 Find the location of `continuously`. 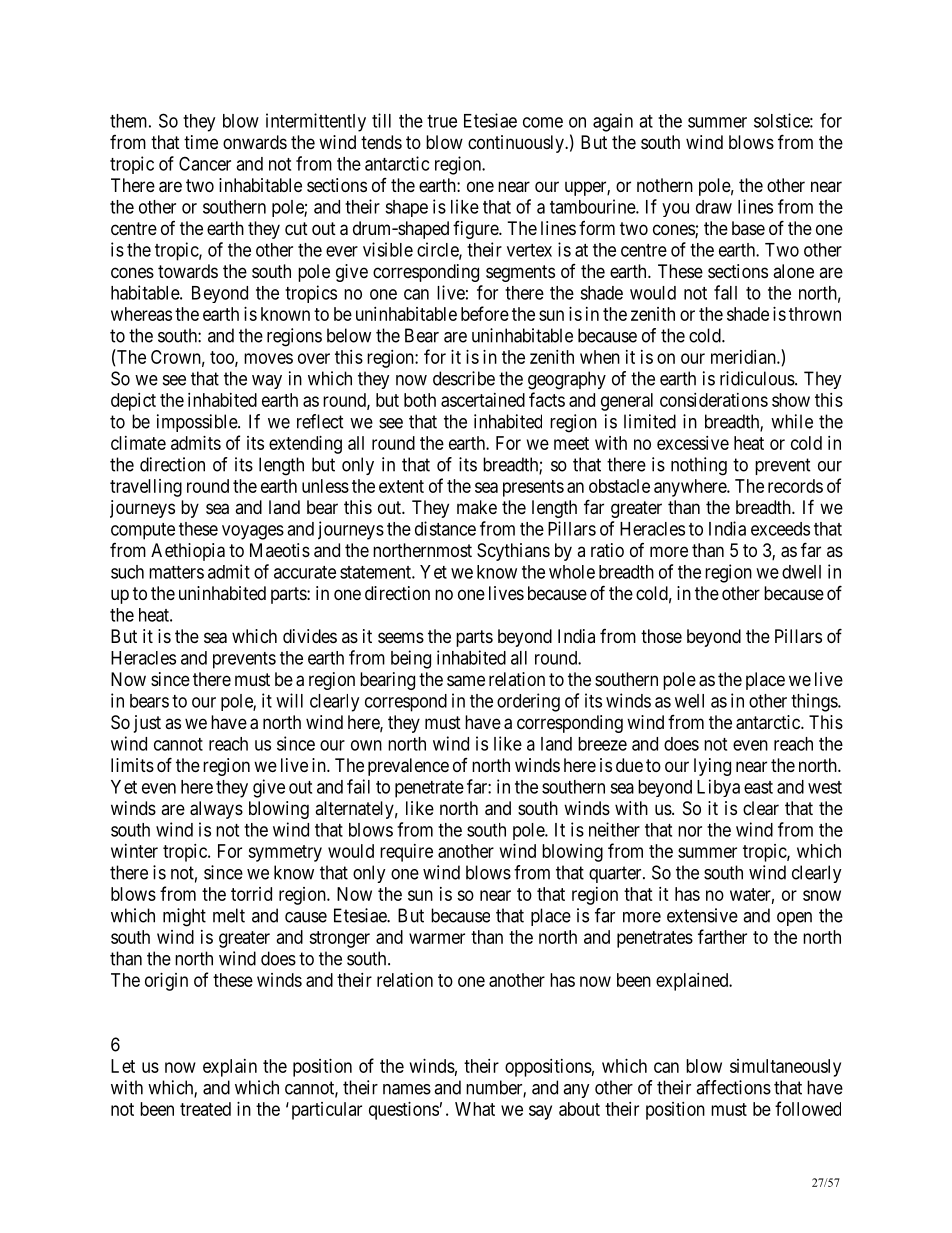

continuously is located at coordinates (517, 144).
